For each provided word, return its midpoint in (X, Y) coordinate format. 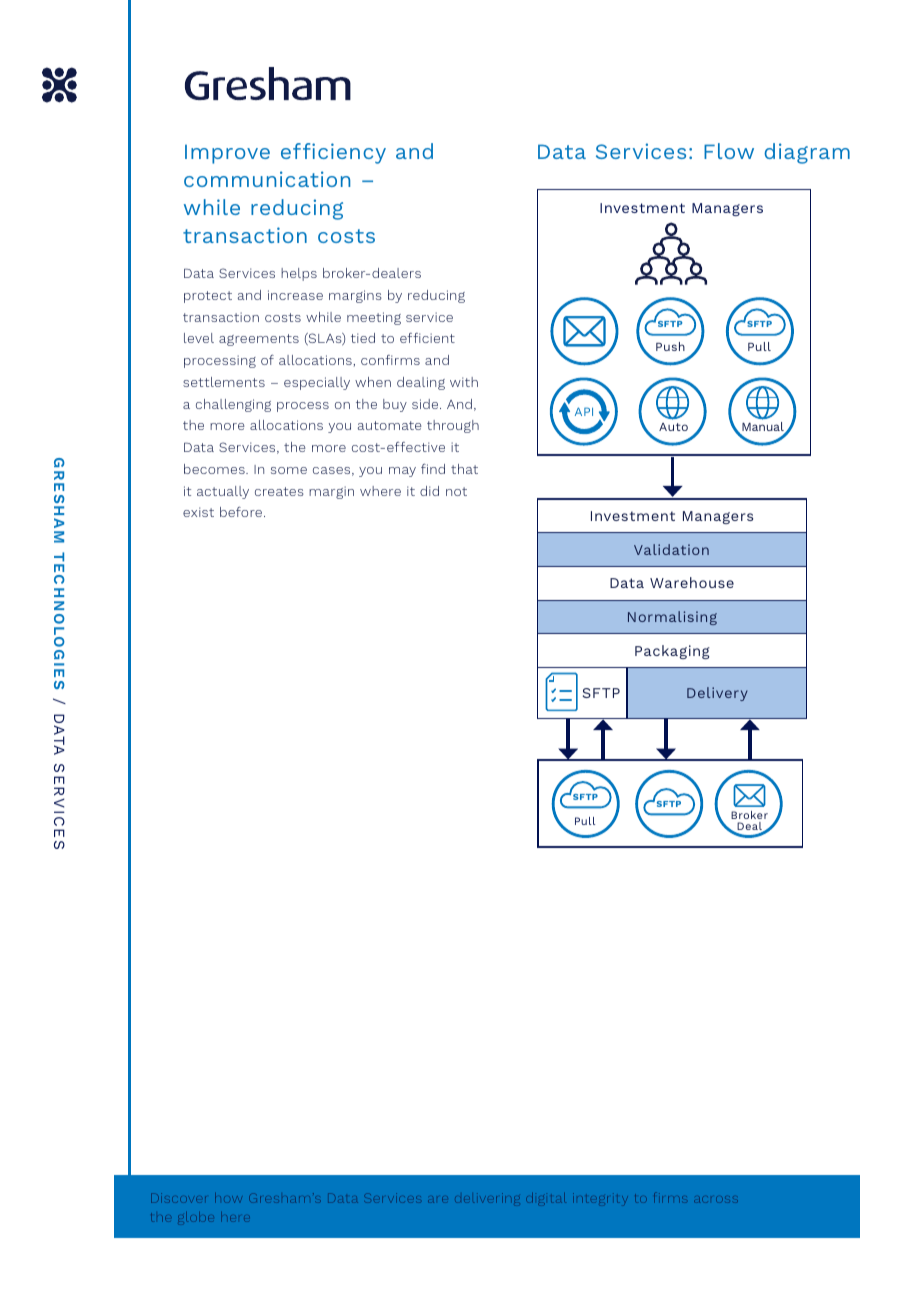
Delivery (717, 694)
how (228, 1198)
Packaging (672, 652)
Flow (729, 151)
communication (267, 179)
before (241, 511)
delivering (487, 1198)
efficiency (333, 153)
